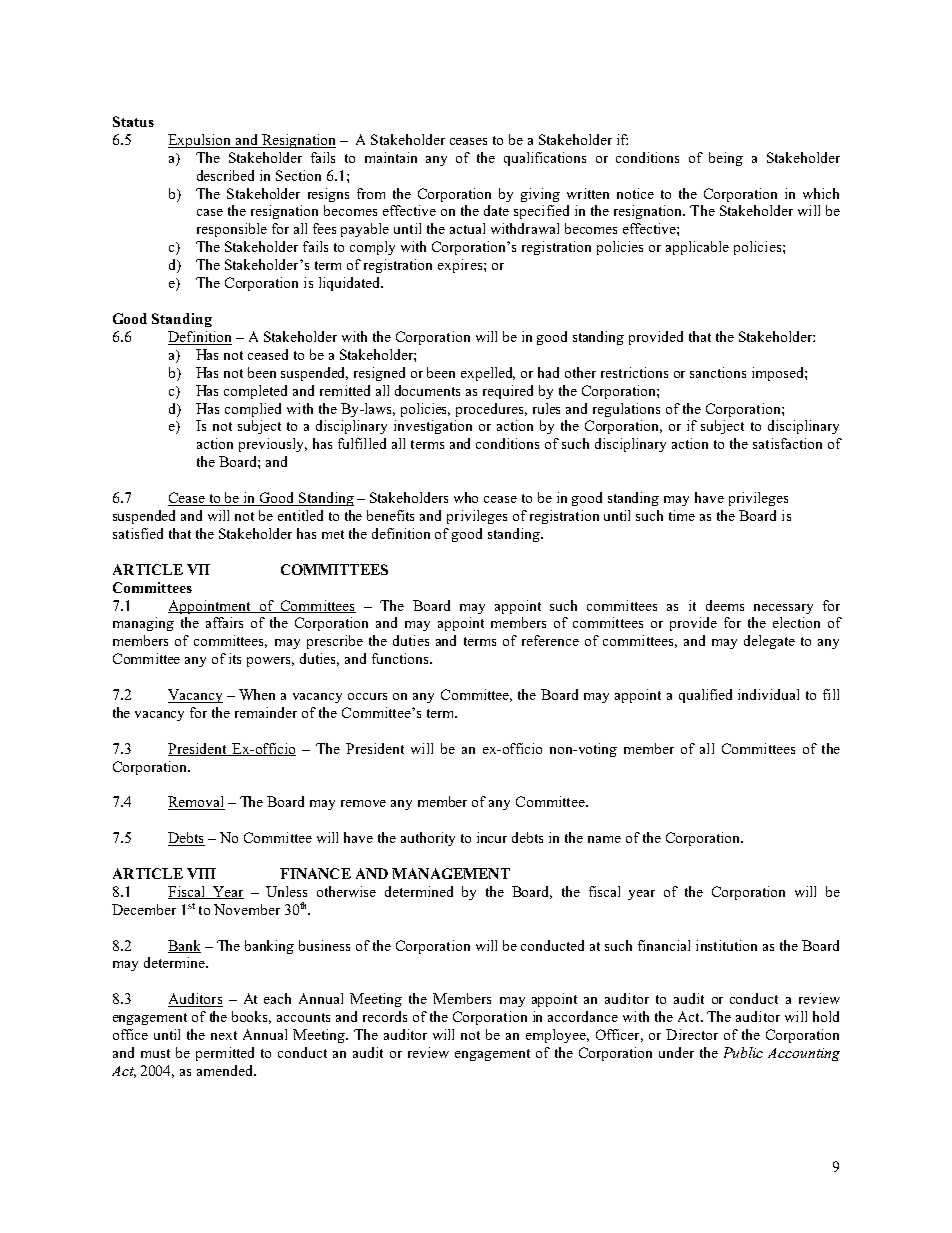 The height and width of the screenshot is (1233, 952). I want to click on reference, so click(550, 640).
